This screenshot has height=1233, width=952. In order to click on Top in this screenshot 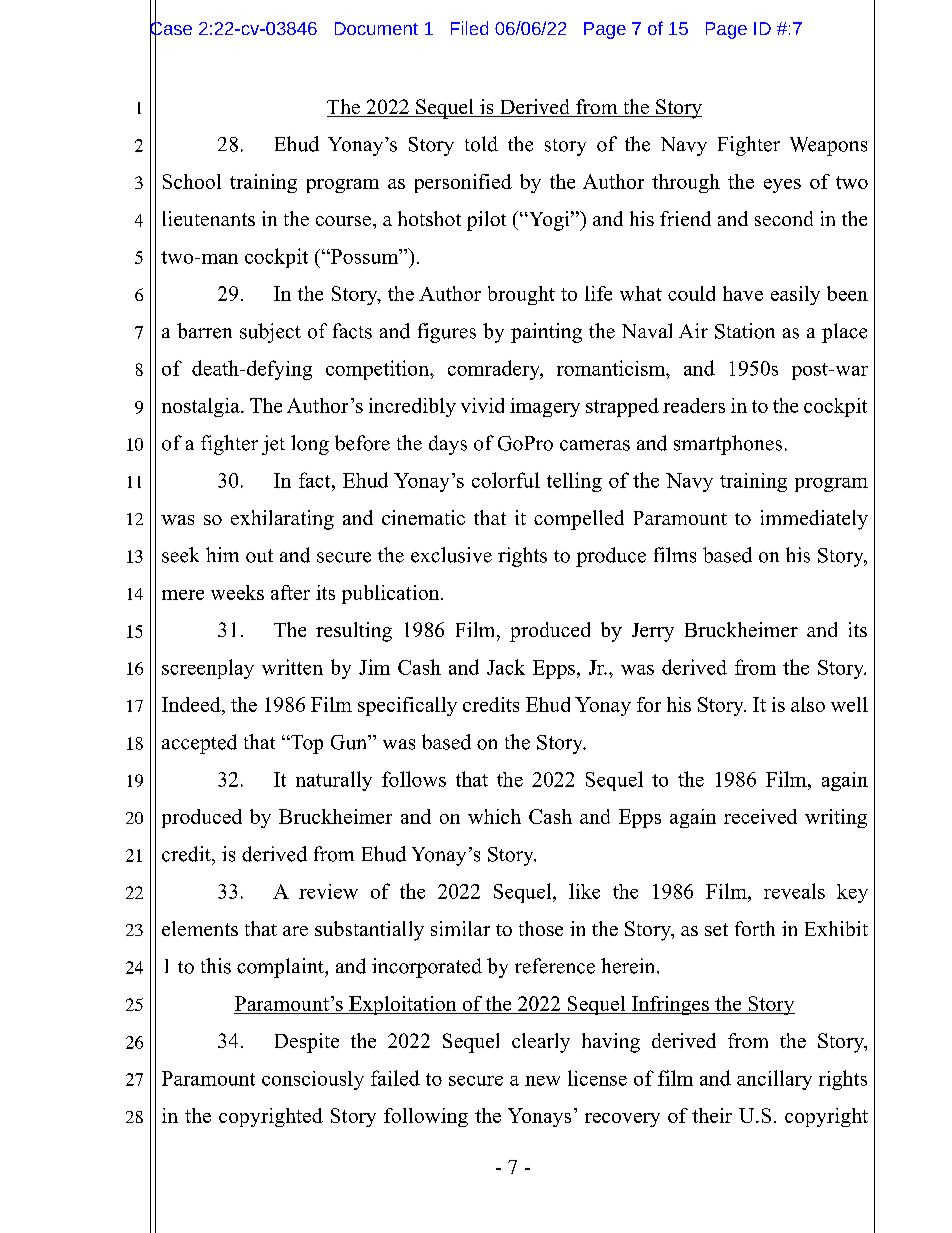, I will do `click(306, 744)`.
